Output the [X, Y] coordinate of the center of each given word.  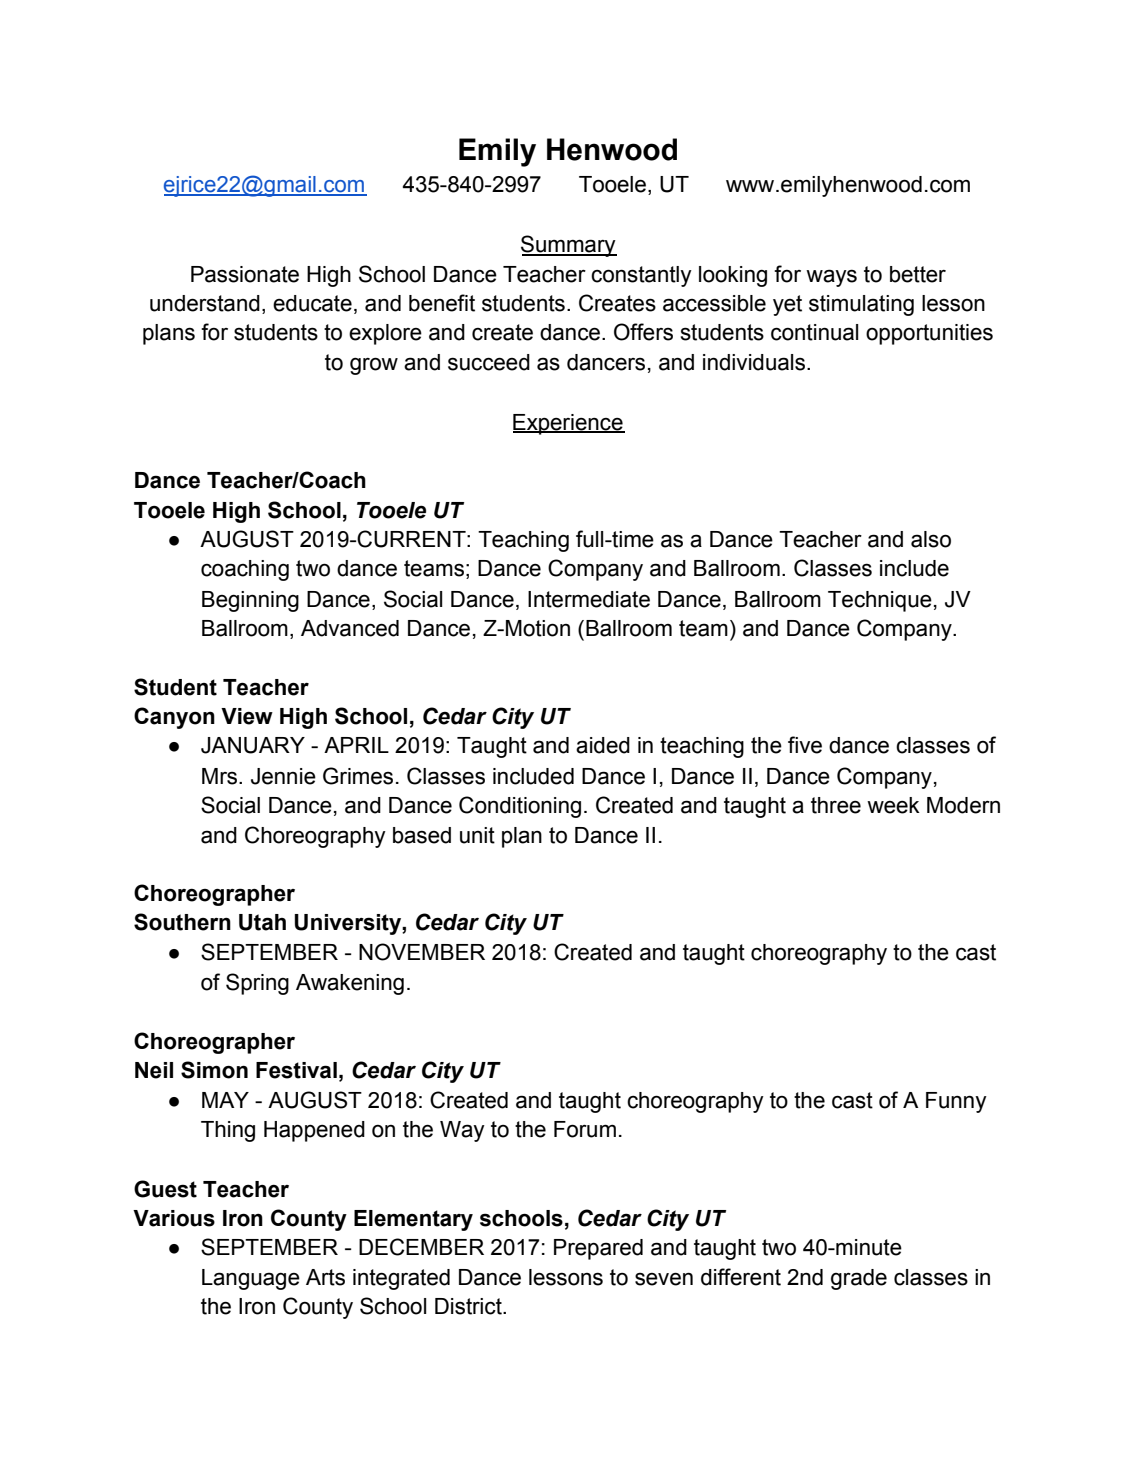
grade [859, 1279]
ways [831, 278]
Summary [569, 246]
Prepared [598, 1249]
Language [251, 1279]
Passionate [245, 274]
